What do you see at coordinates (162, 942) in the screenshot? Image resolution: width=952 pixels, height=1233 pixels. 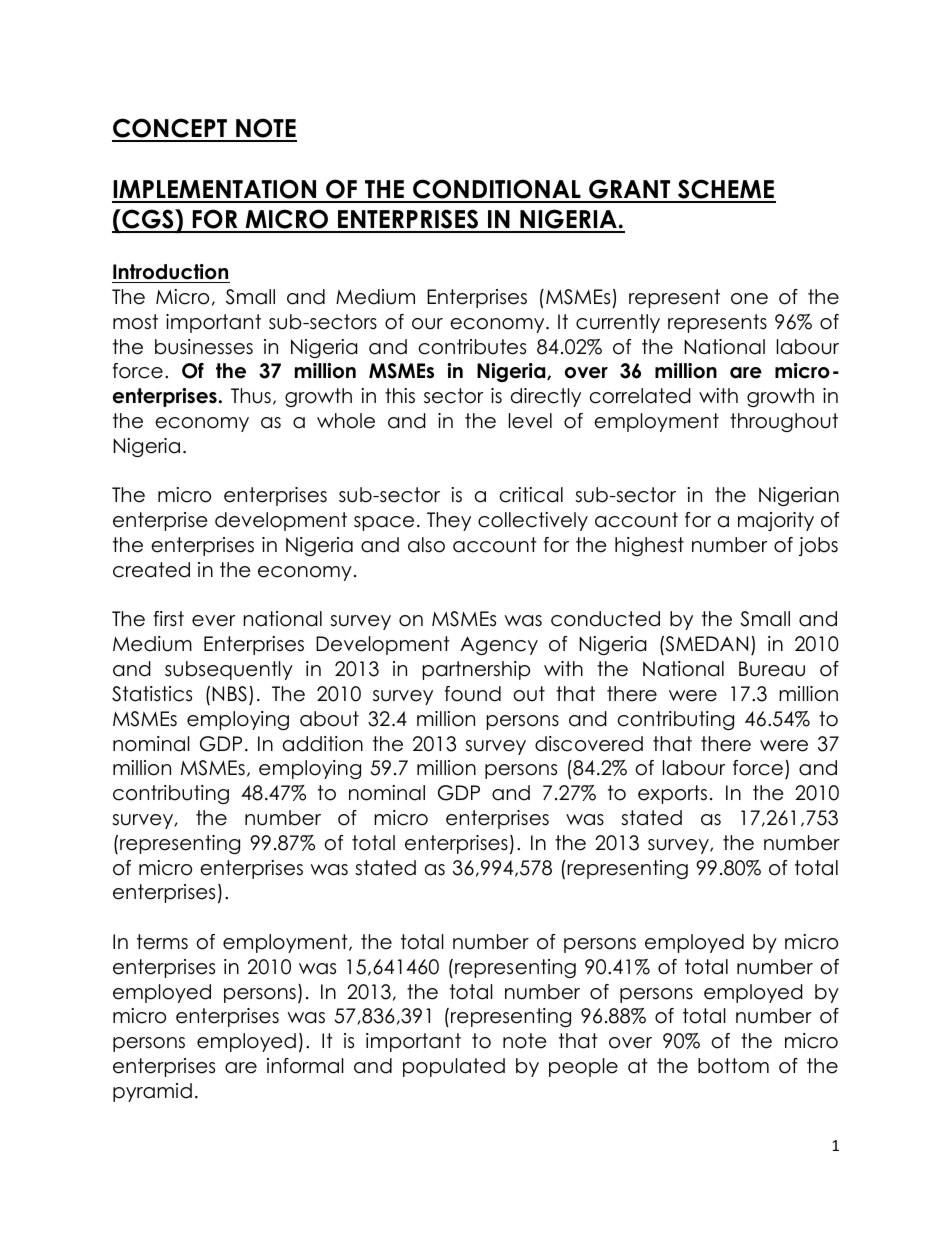 I see `terms` at bounding box center [162, 942].
